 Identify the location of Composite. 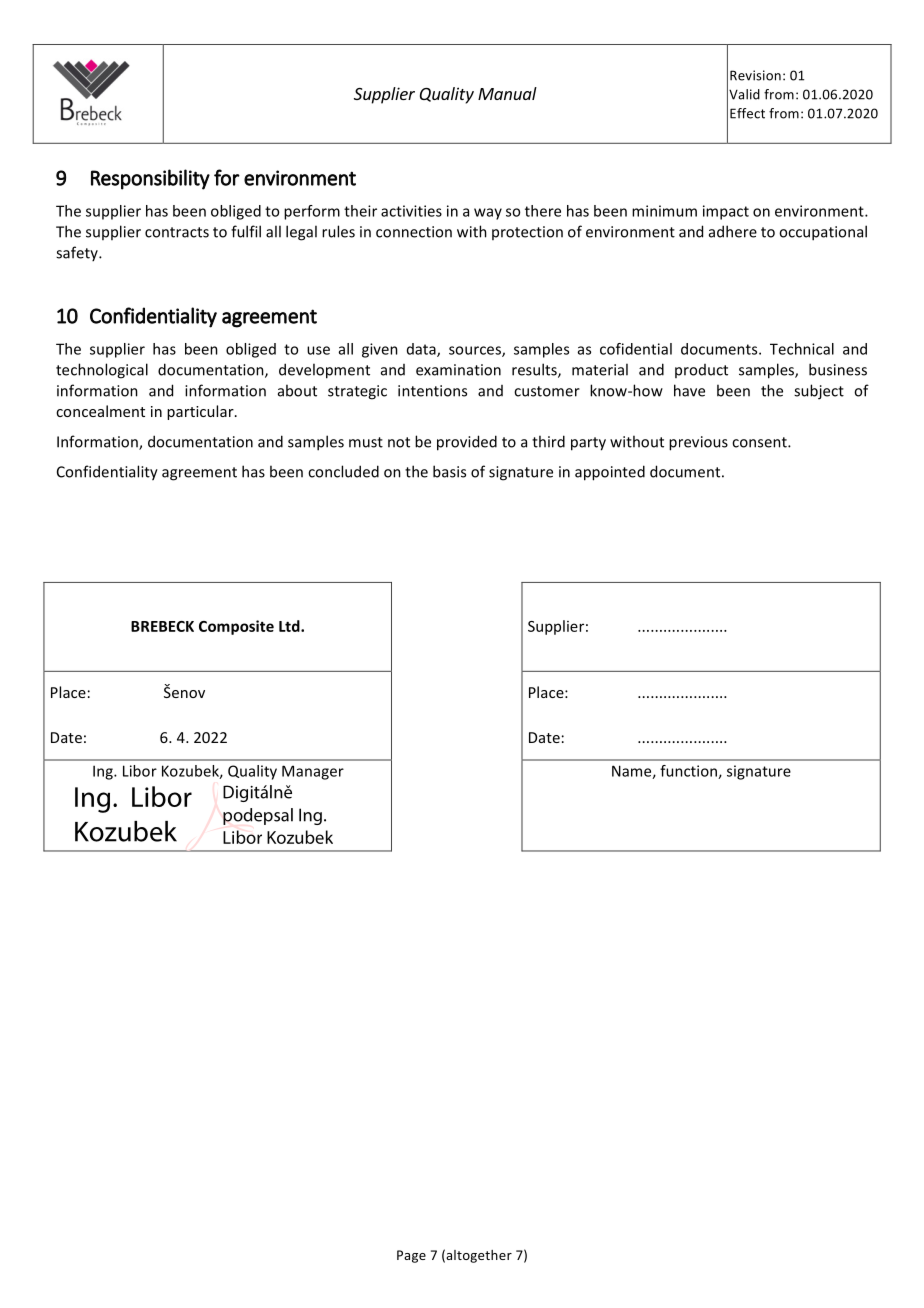
(236, 627).
